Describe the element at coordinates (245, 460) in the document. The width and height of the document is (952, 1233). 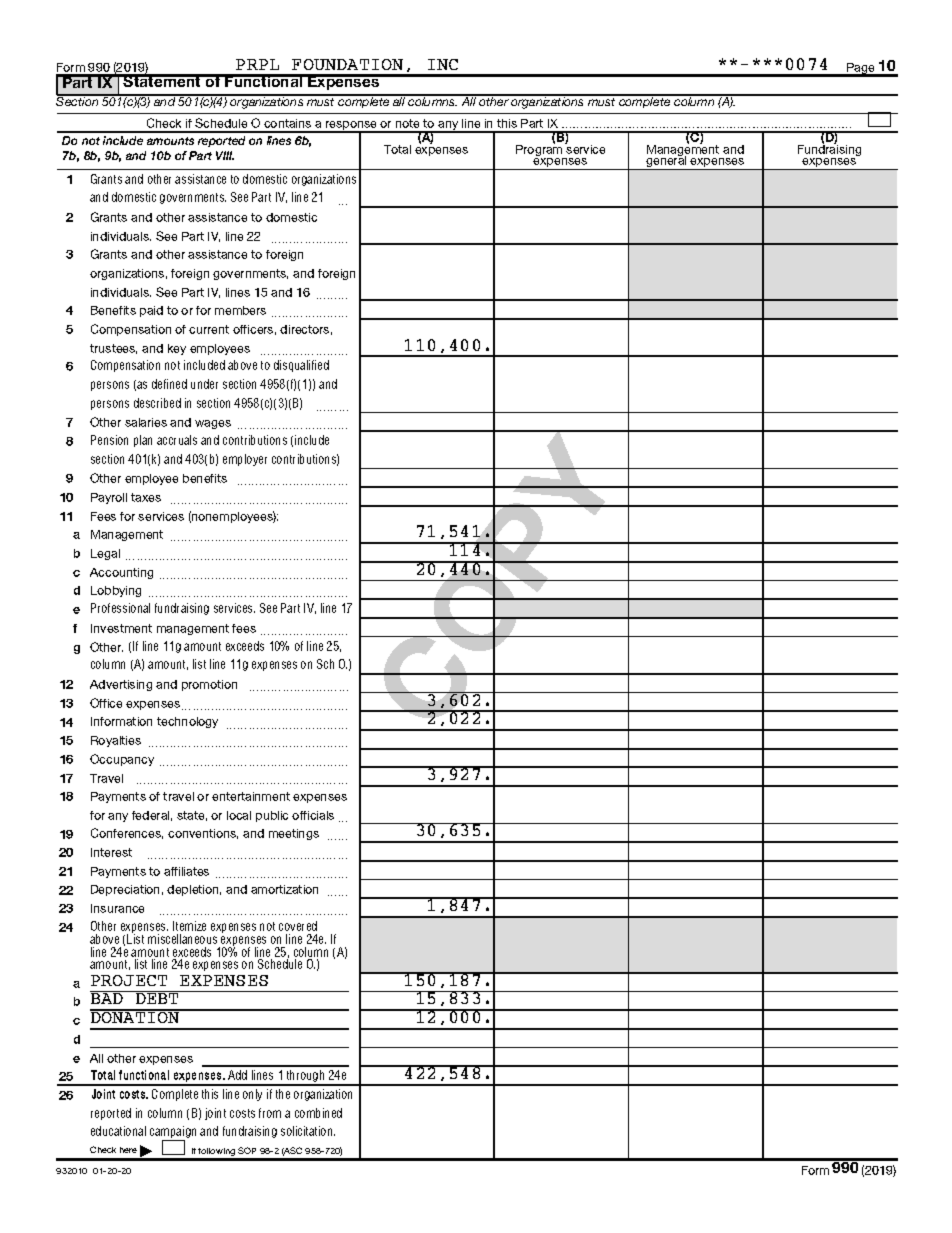
I see `employer` at that location.
